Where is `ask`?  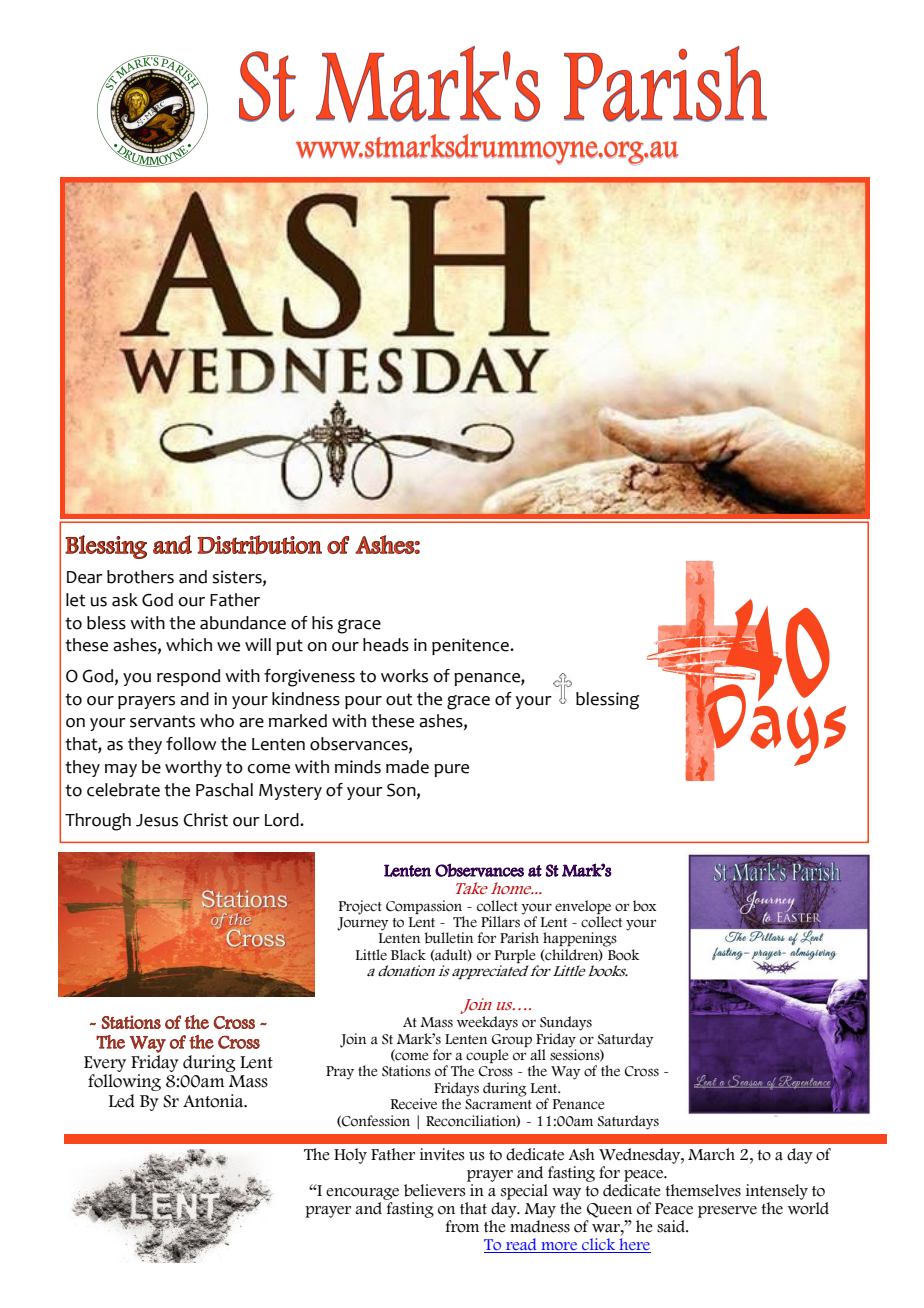 ask is located at coordinates (125, 600).
